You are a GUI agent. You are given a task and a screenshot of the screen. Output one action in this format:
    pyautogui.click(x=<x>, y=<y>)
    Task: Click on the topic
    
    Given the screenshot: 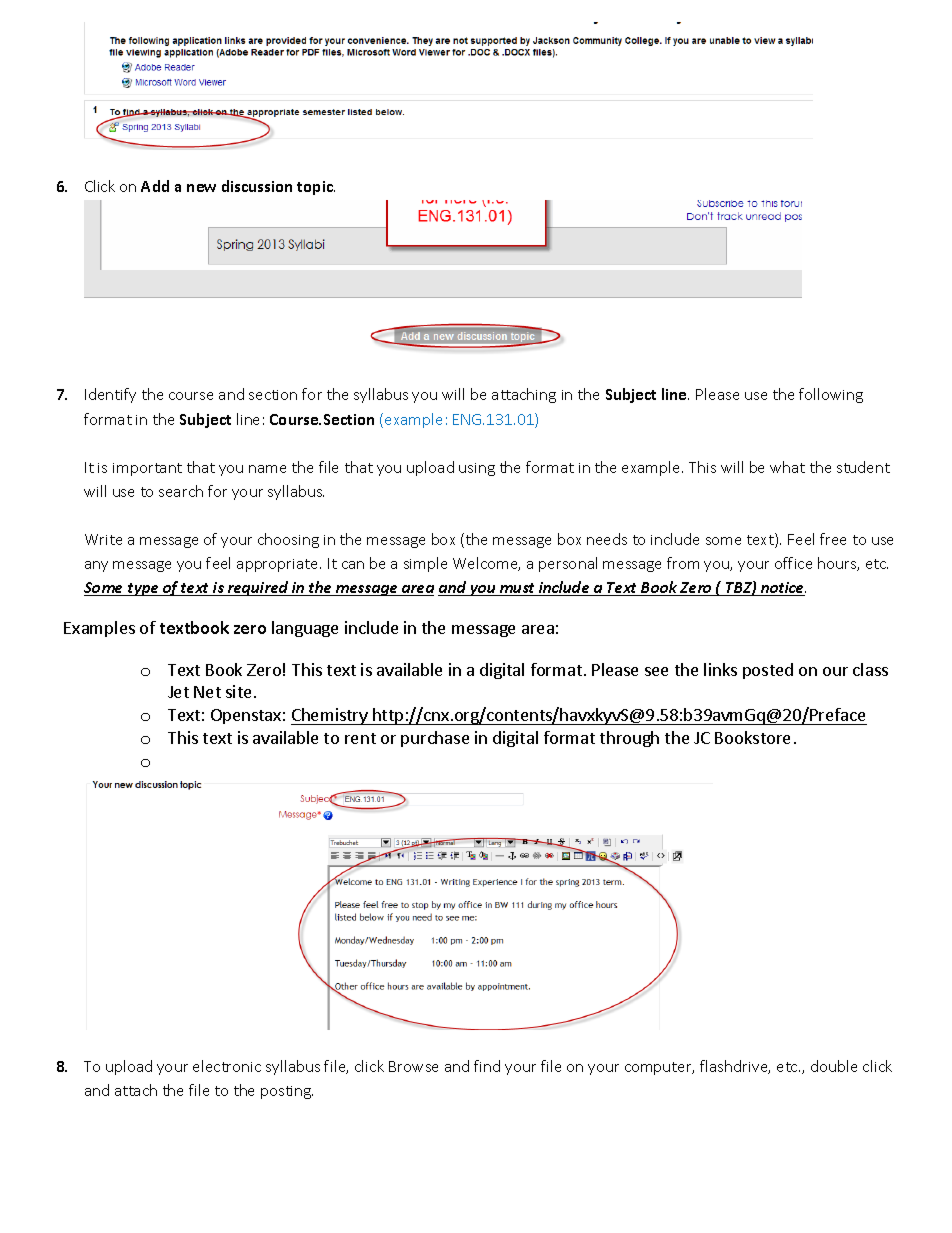 What is the action you would take?
    pyautogui.click(x=316, y=188)
